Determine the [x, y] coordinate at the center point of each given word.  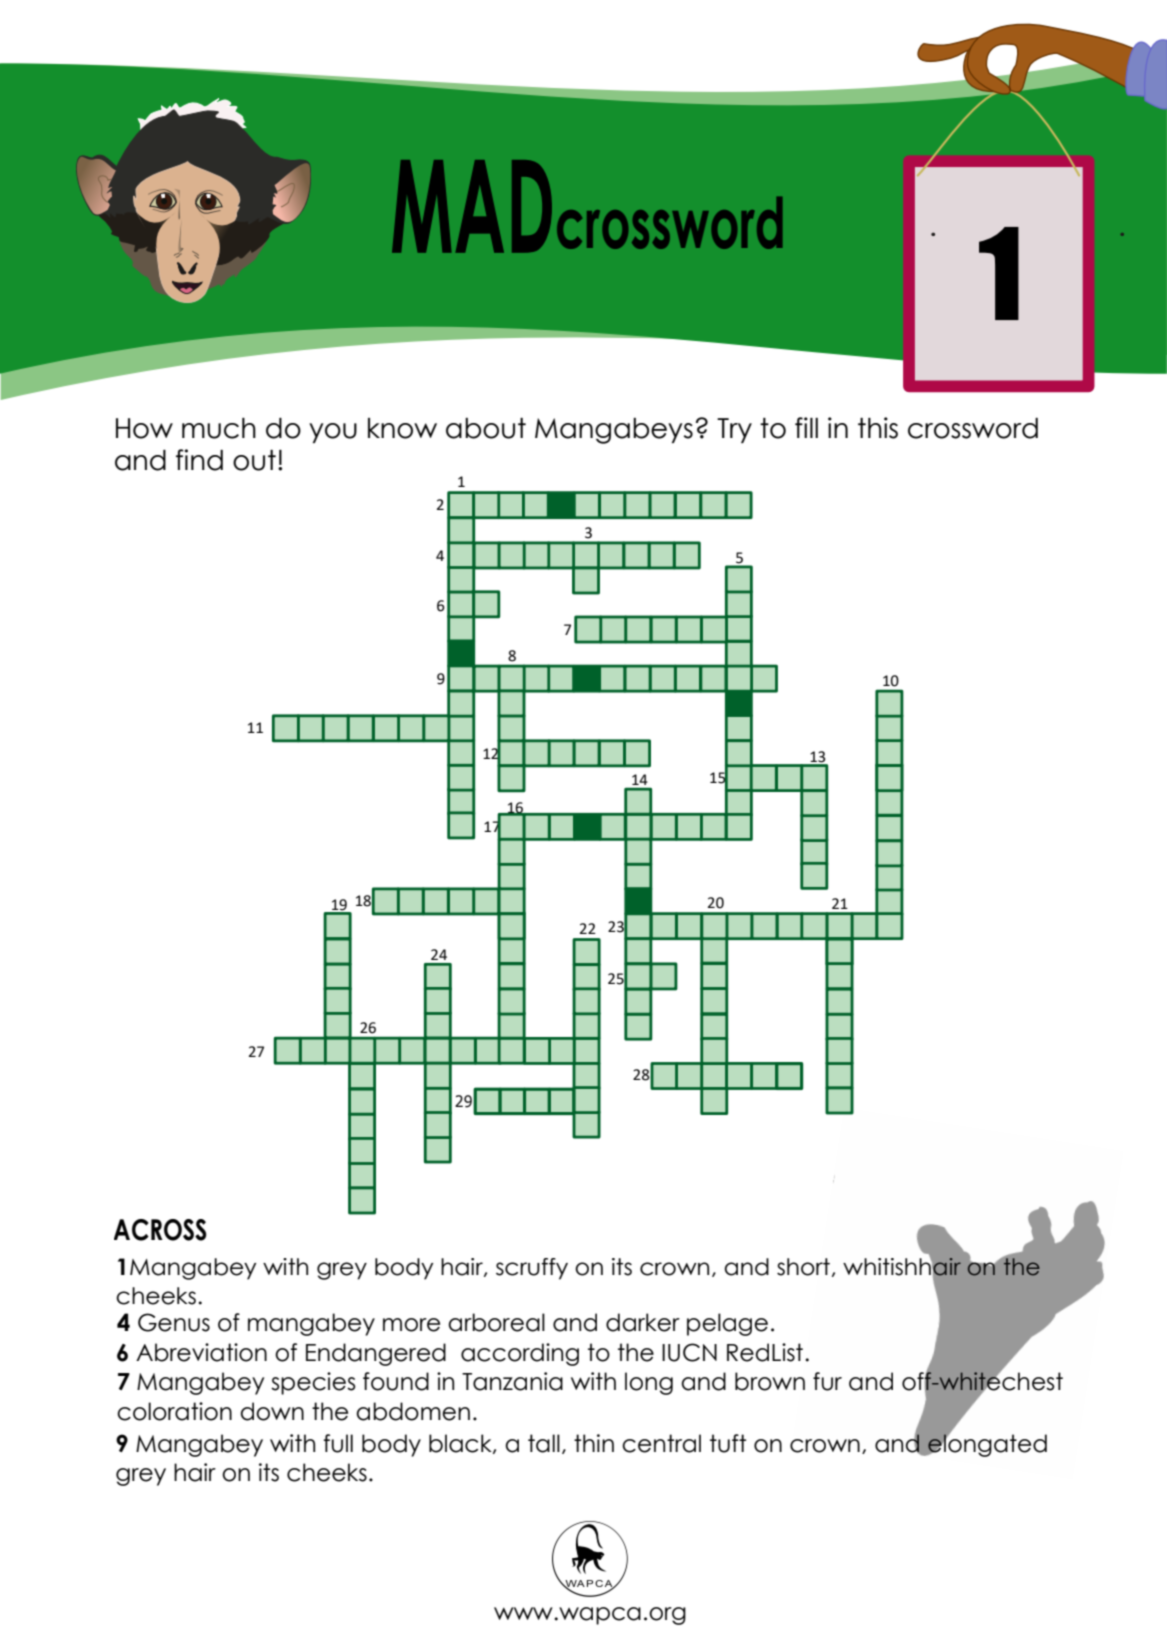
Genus [174, 1322]
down [272, 1411]
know [402, 428]
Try [734, 430]
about [486, 428]
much [219, 428]
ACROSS [160, 1230]
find [199, 460]
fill [806, 427]
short [803, 1267]
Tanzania [512, 1381]
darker [643, 1322]
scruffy [532, 1269]
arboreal [496, 1322]
